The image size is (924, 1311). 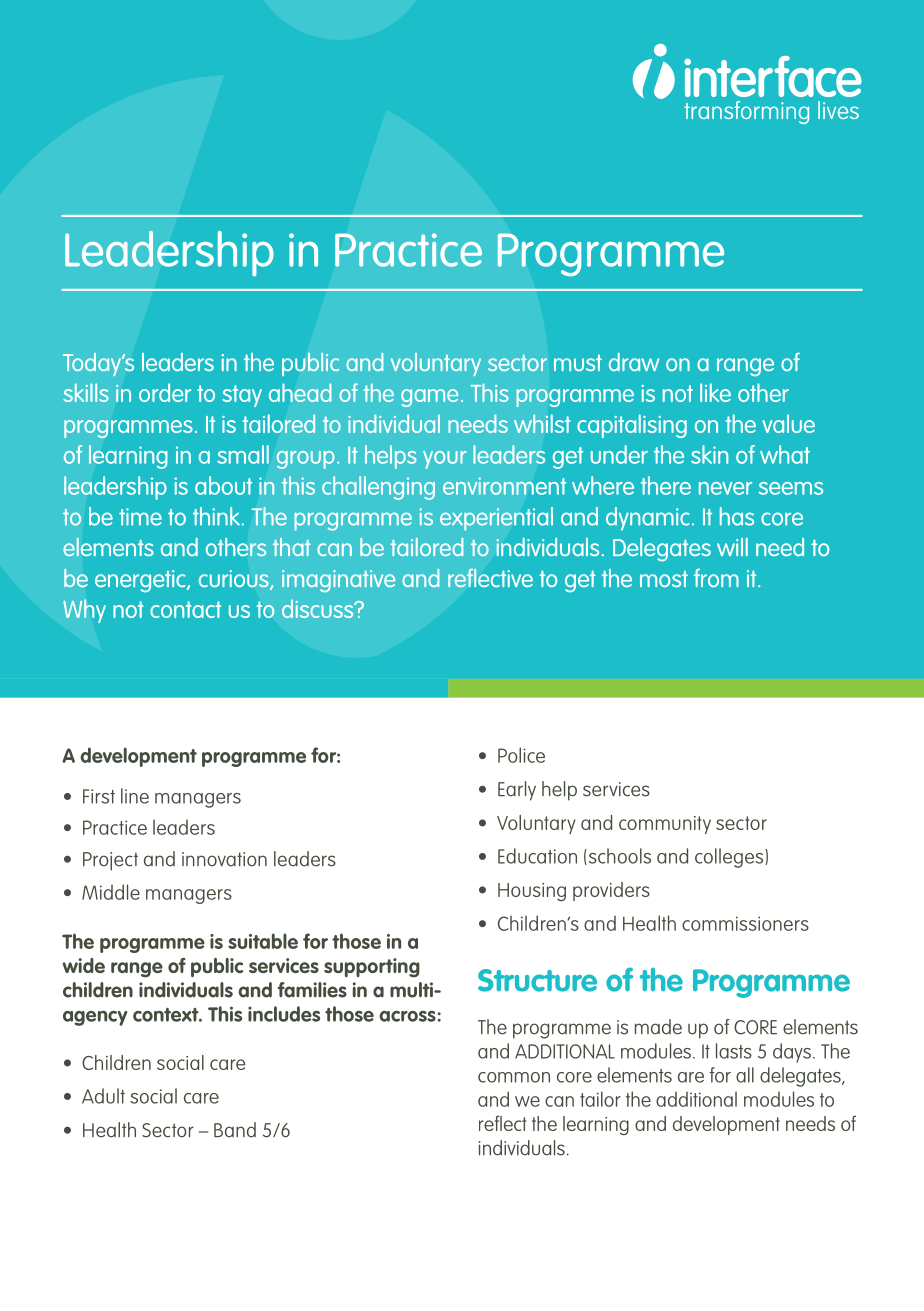 What do you see at coordinates (372, 968) in the document?
I see `supporting` at bounding box center [372, 968].
